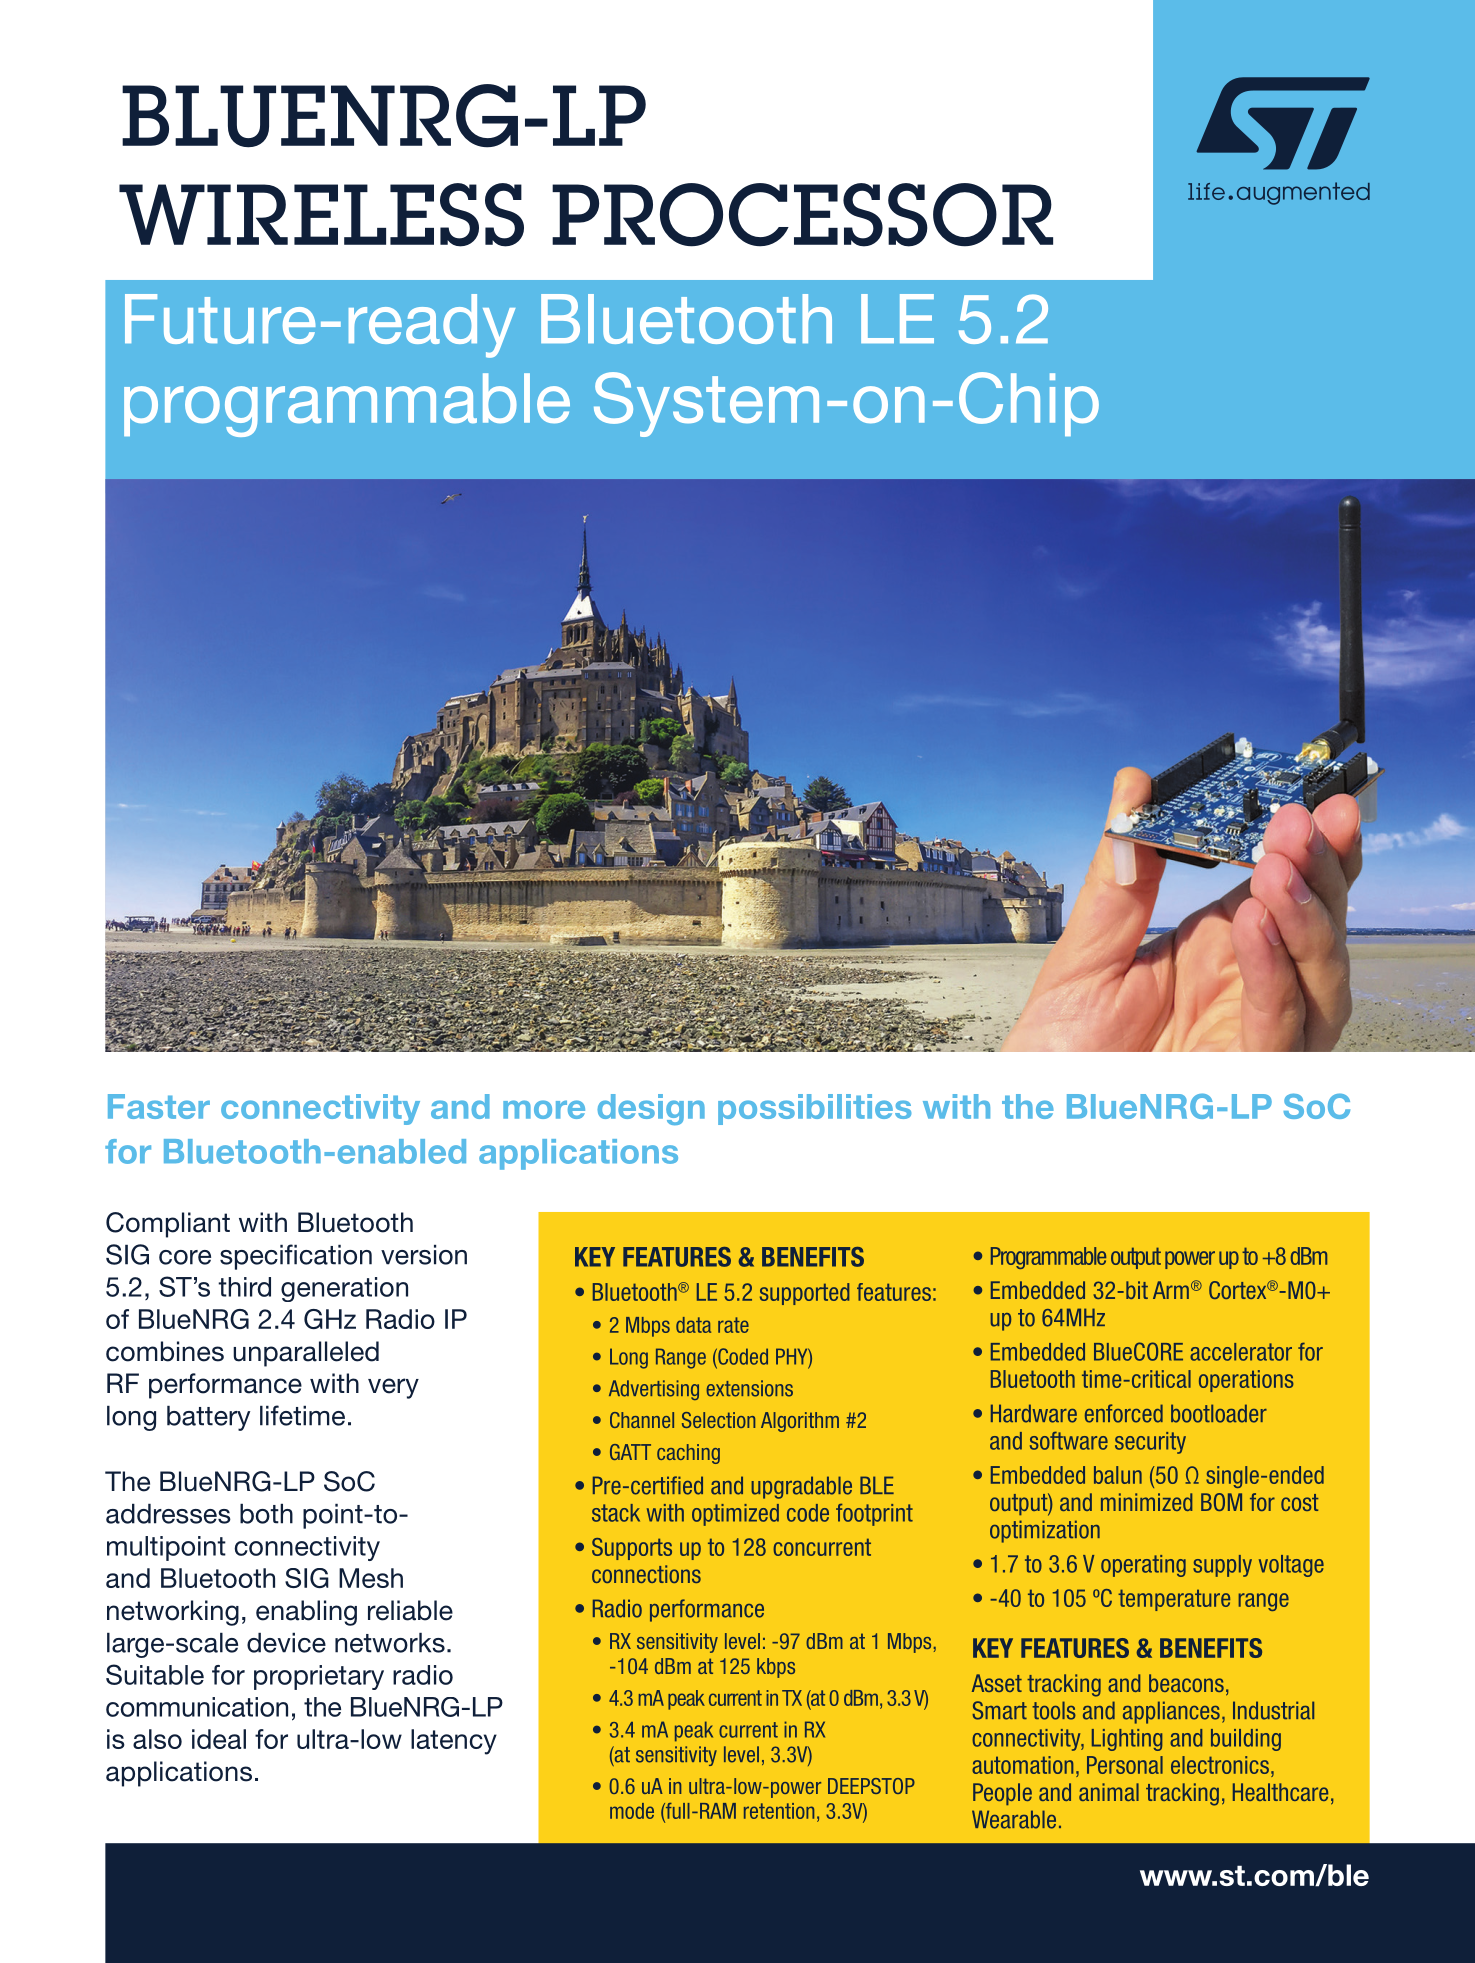 This page has width=1475, height=1963. What do you see at coordinates (651, 1109) in the page?
I see `design` at bounding box center [651, 1109].
